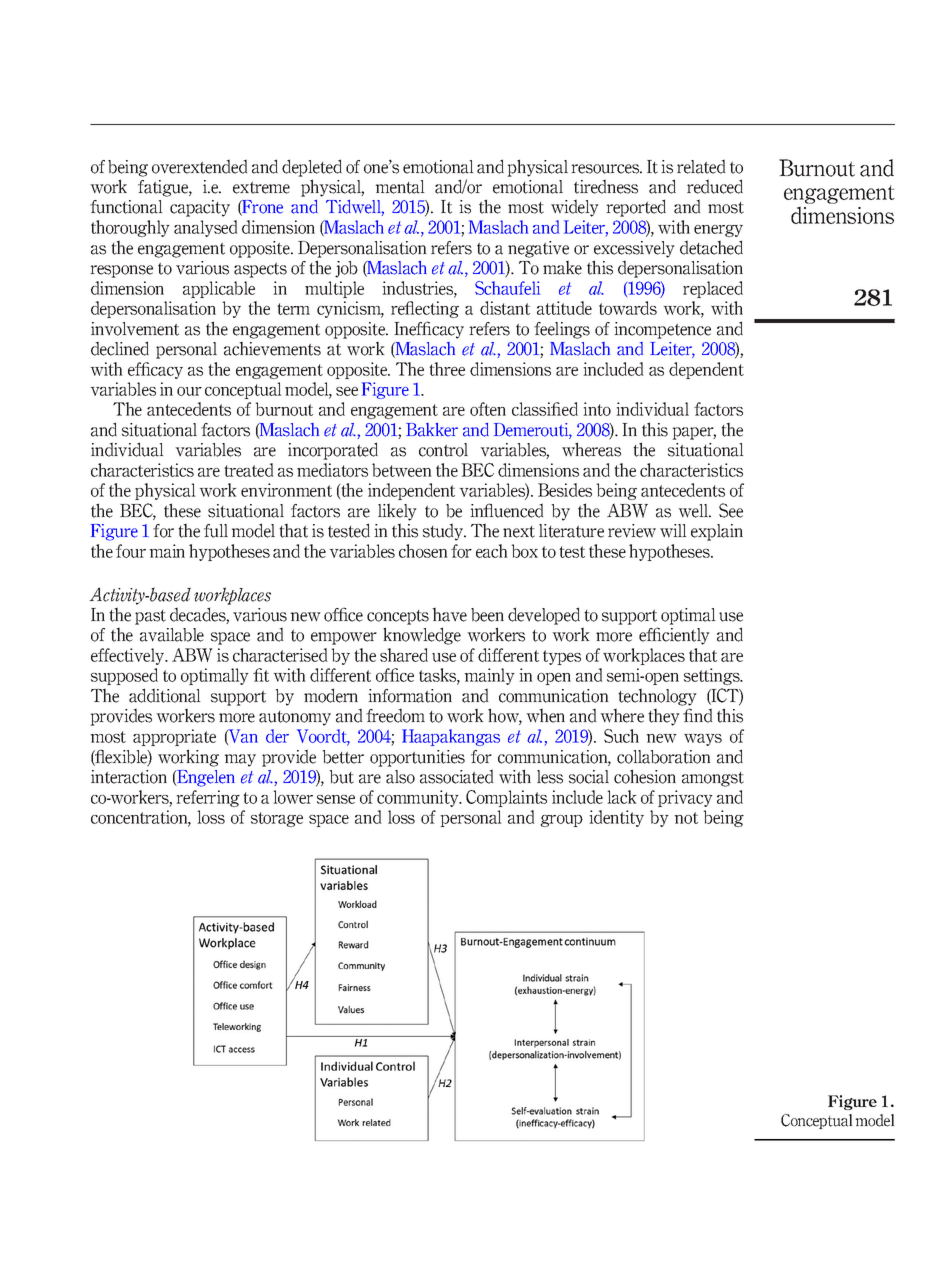 The height and width of the screenshot is (1288, 933). Describe the element at coordinates (400, 187) in the screenshot. I see `mental` at that location.
